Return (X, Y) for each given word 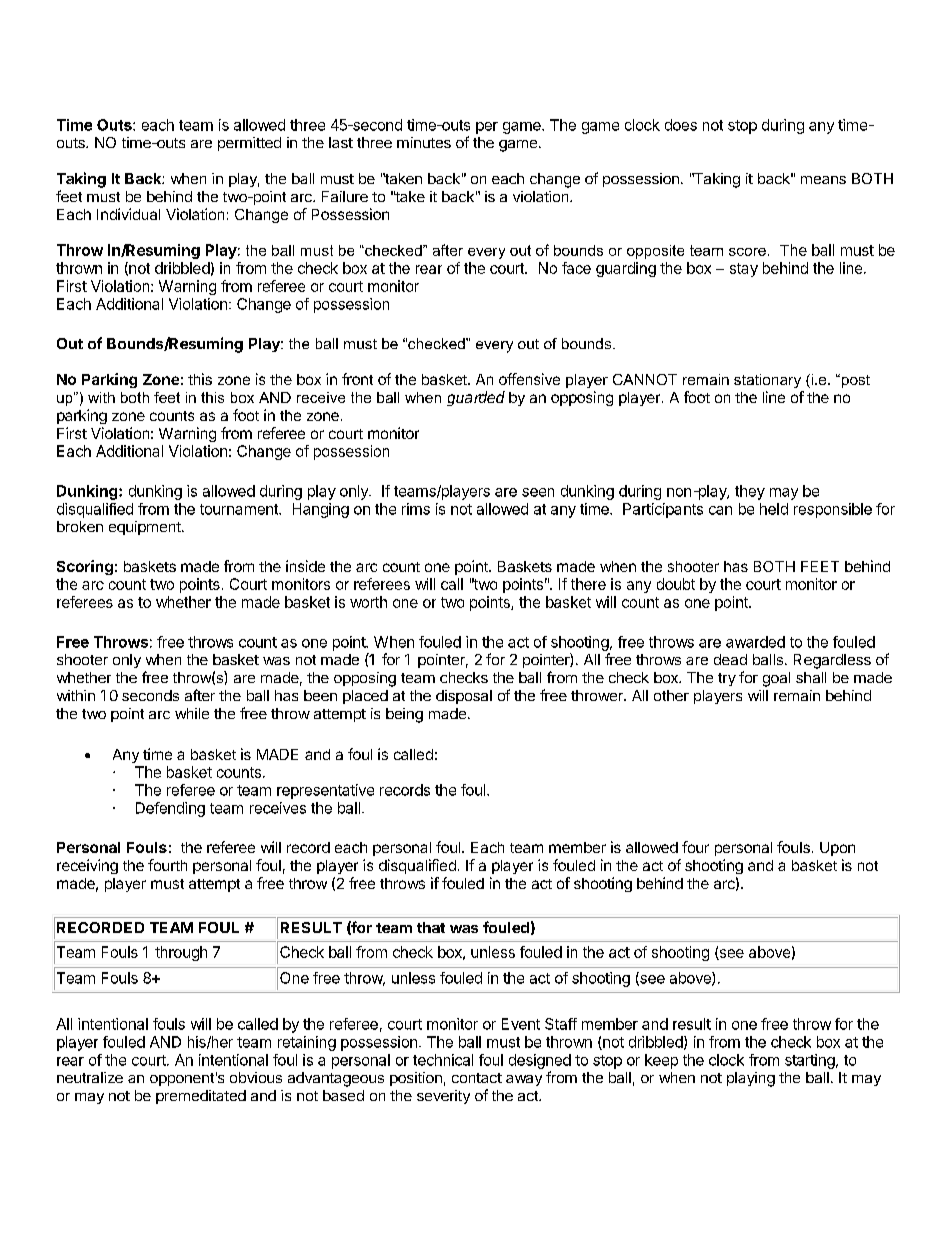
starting (810, 1061)
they (750, 492)
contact (477, 1078)
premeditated (201, 1097)
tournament (240, 509)
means (823, 180)
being (404, 715)
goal (776, 679)
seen (538, 492)
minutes (424, 142)
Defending (170, 809)
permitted (249, 144)
